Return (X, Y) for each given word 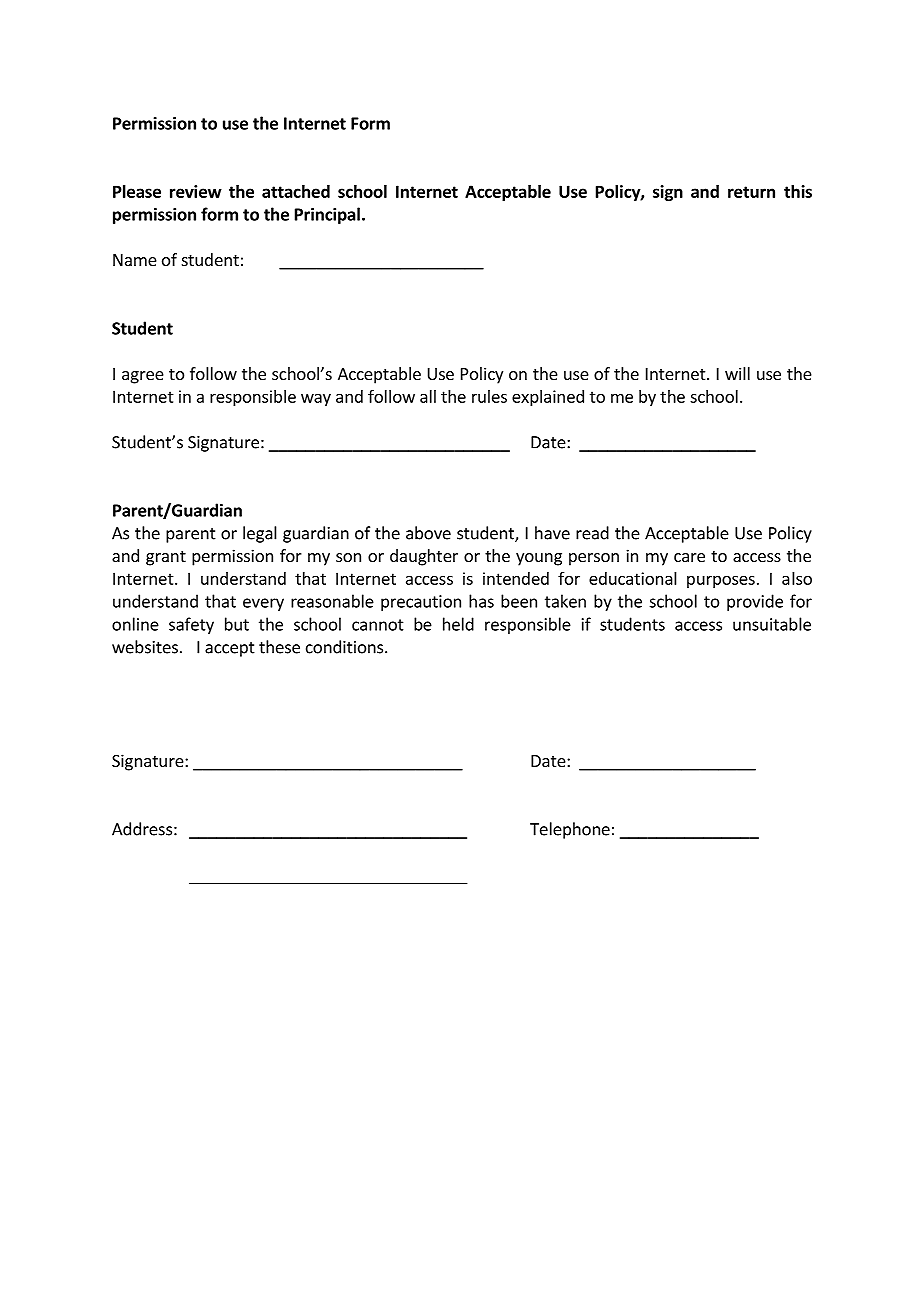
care (689, 557)
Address (142, 829)
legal (260, 534)
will (737, 373)
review (196, 191)
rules (489, 396)
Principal (327, 215)
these (279, 647)
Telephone (570, 830)
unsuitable (772, 624)
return (751, 192)
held (458, 624)
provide (755, 602)
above (428, 533)
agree (143, 377)
